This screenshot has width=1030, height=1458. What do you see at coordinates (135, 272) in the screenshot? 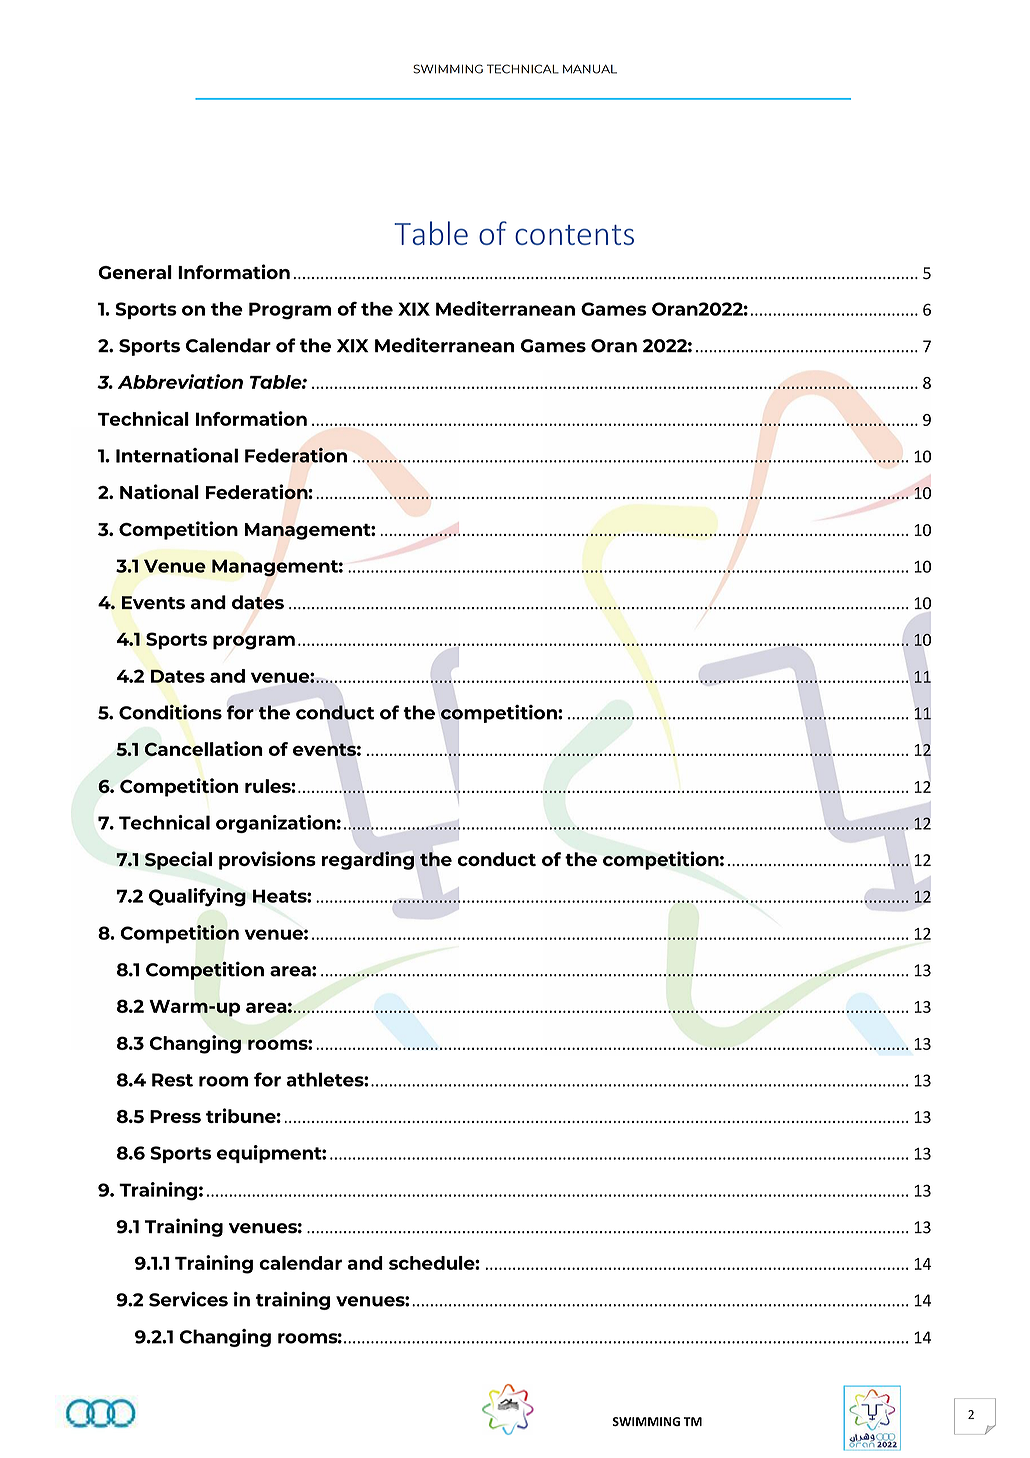
I see `General` at bounding box center [135, 272].
